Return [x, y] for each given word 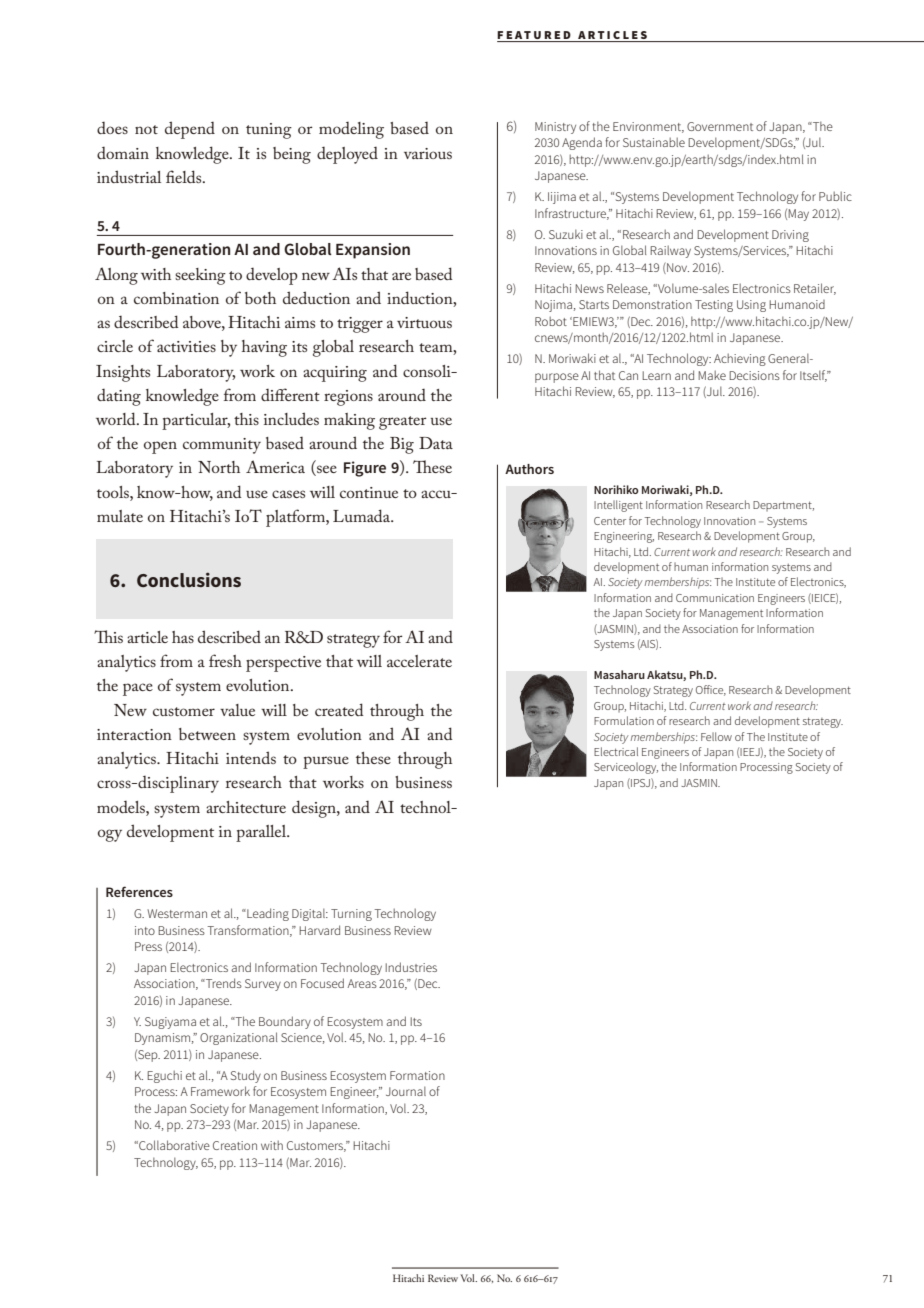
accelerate [419, 661]
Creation [235, 1145]
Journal [406, 1091]
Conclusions [189, 579]
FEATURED [534, 35]
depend [190, 130]
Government [720, 126]
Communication [715, 598]
